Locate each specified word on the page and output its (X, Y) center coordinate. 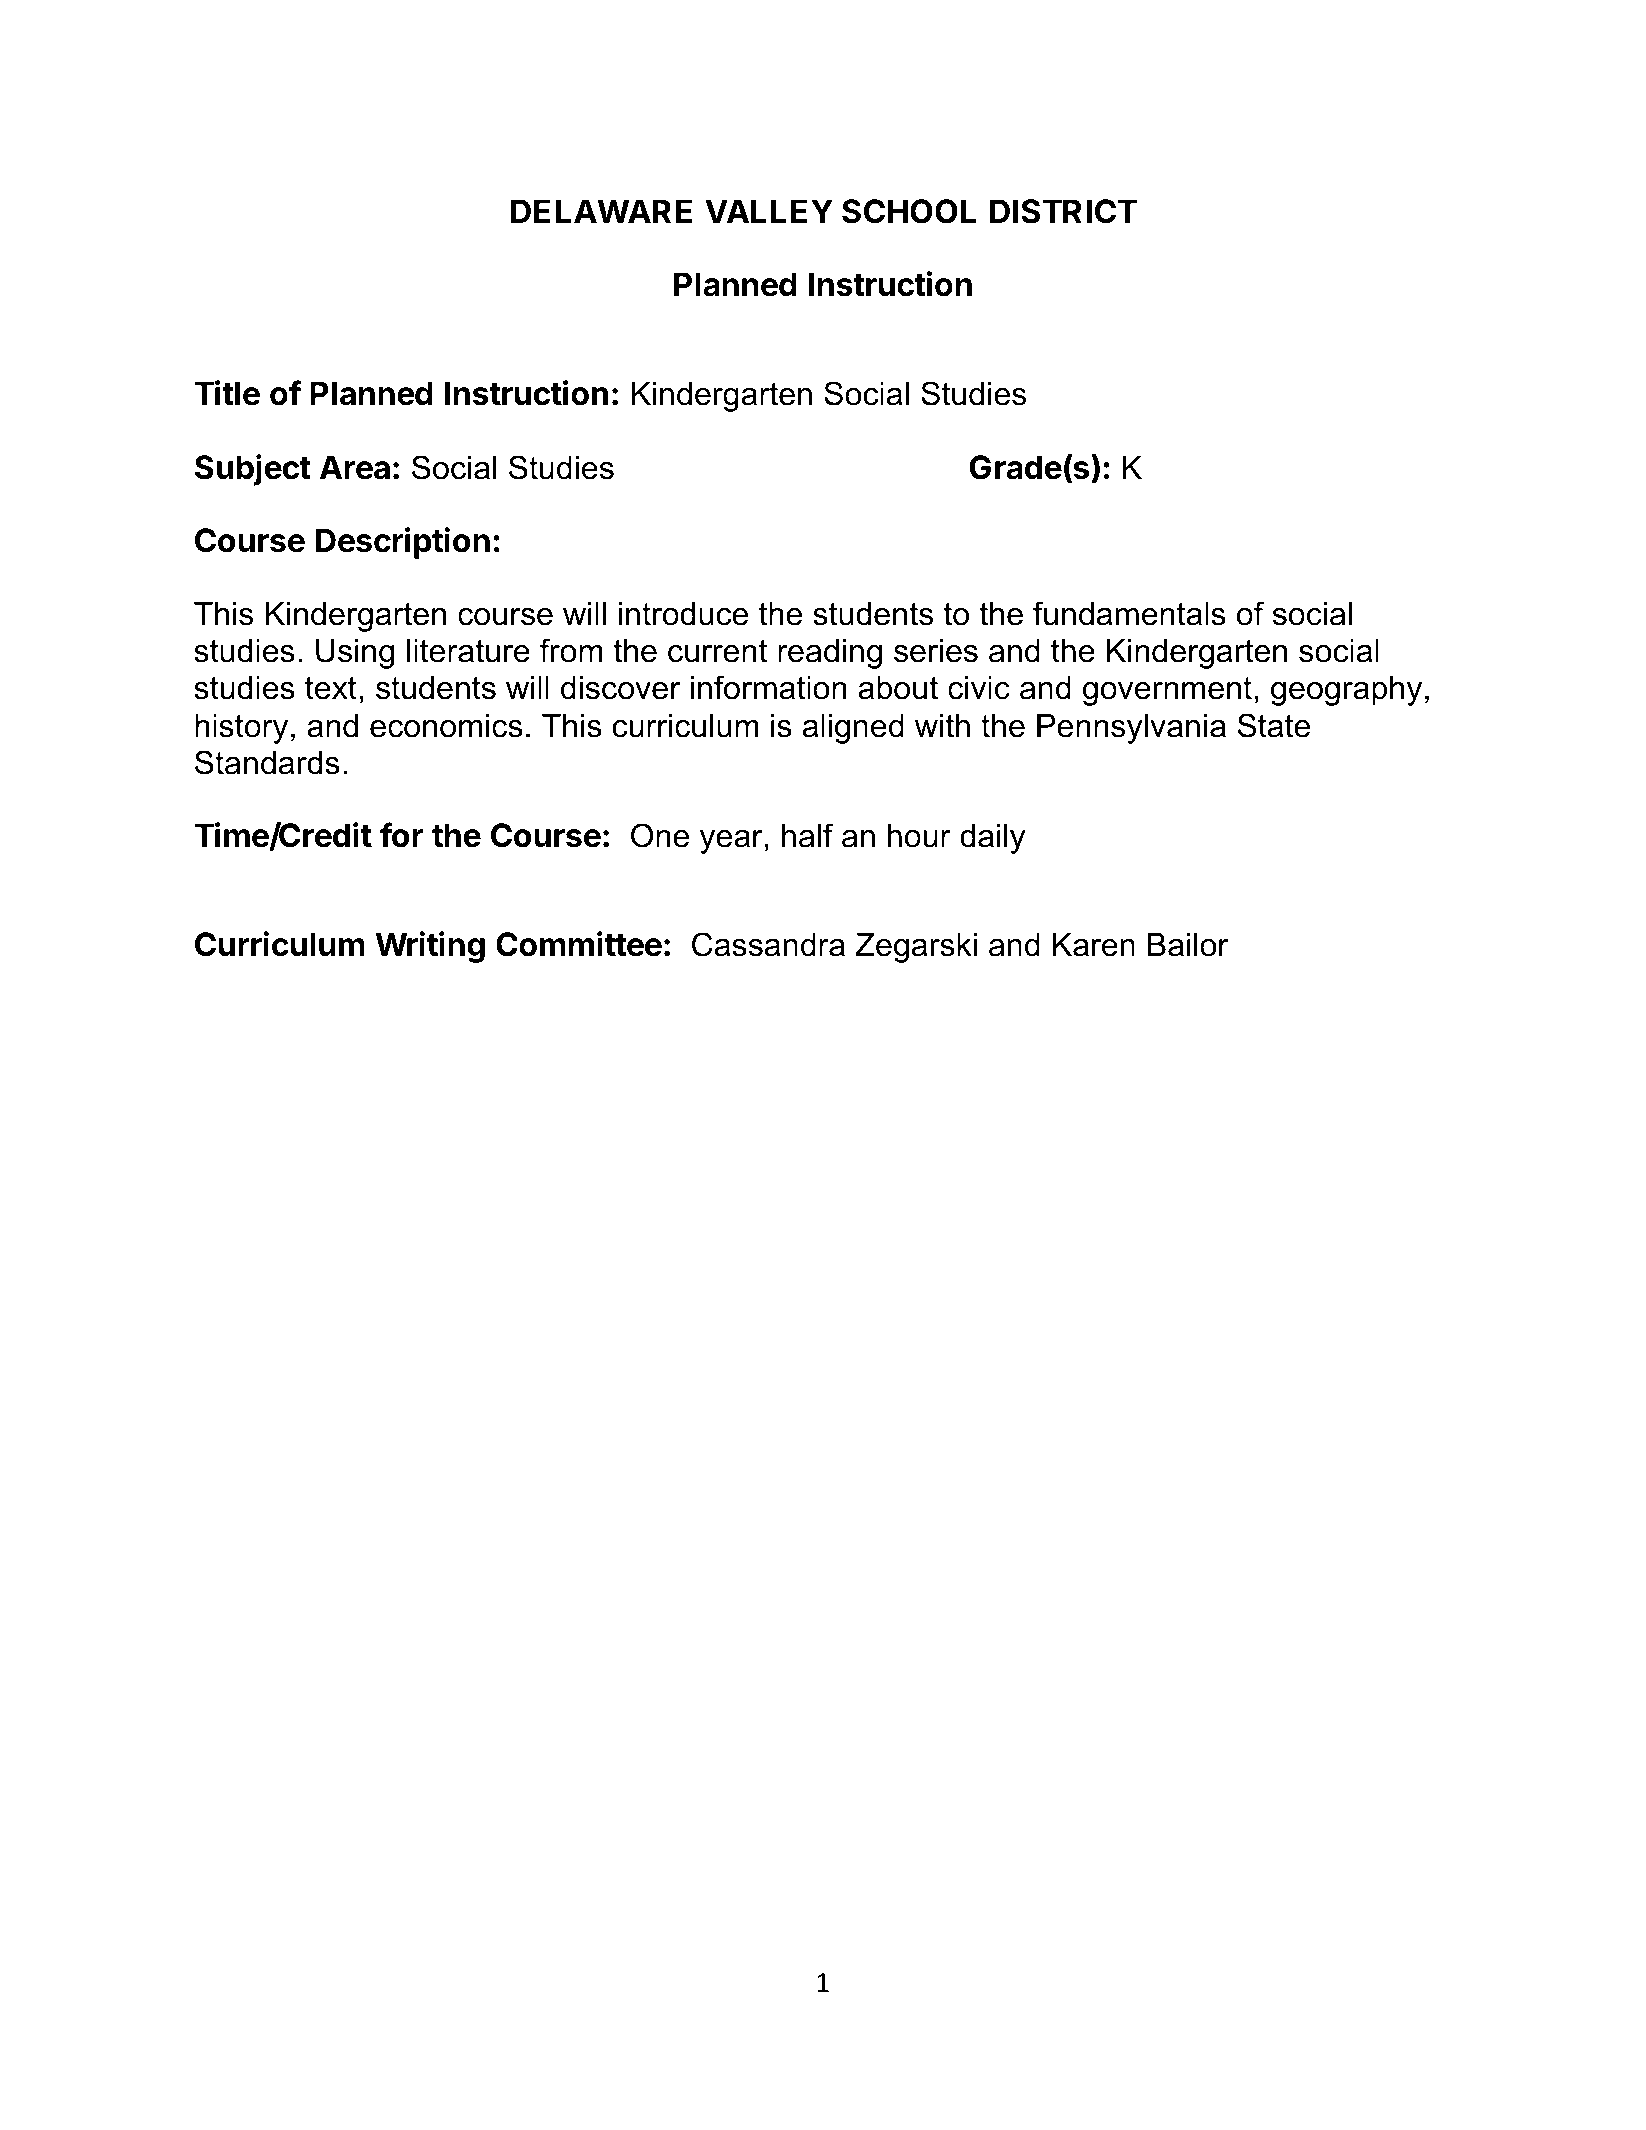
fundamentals (1129, 613)
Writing (430, 947)
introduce (683, 614)
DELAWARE (601, 211)
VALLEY (769, 211)
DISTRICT (1064, 211)
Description (403, 543)
